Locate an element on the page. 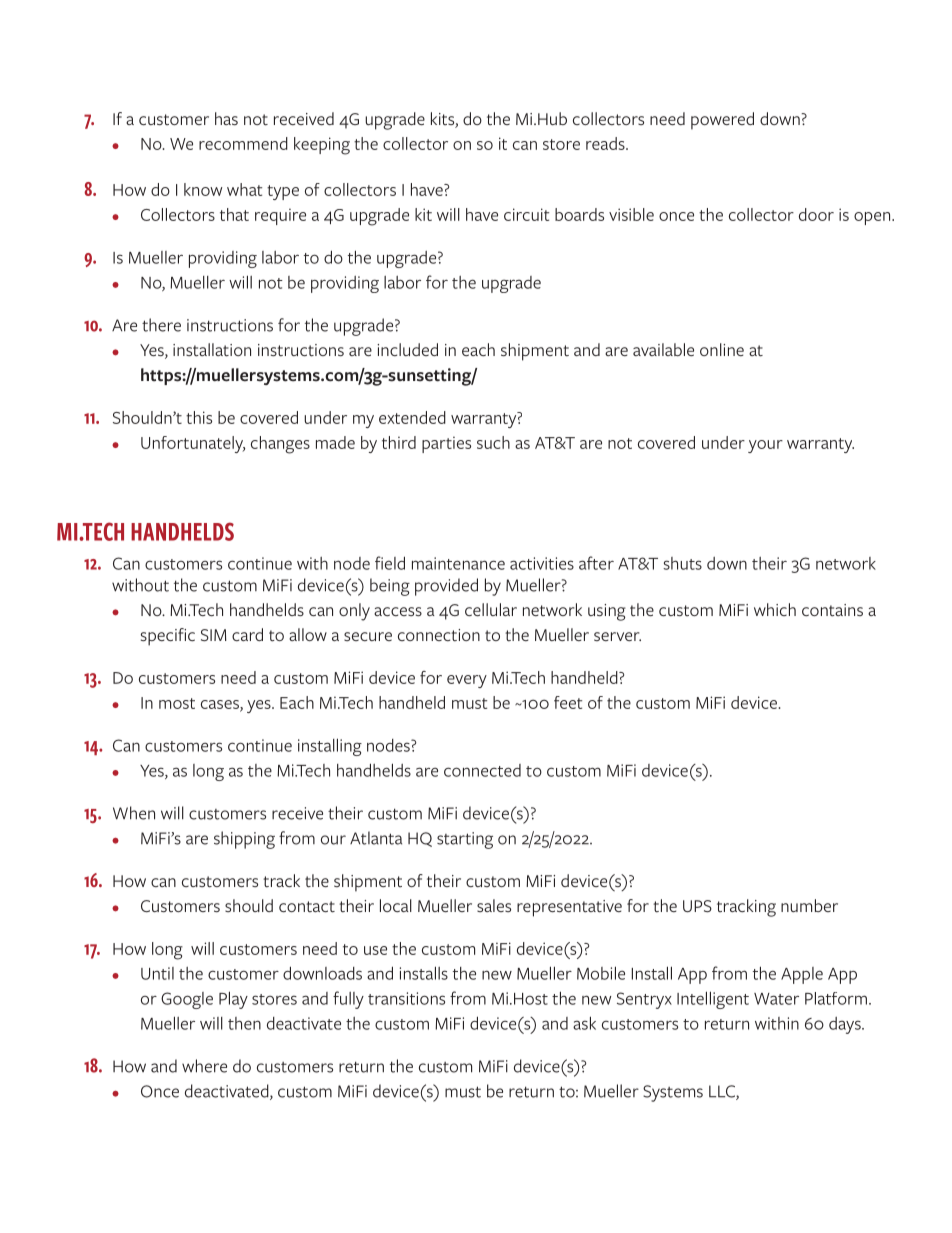 The height and width of the image is (1233, 952). ask is located at coordinates (584, 1023).
